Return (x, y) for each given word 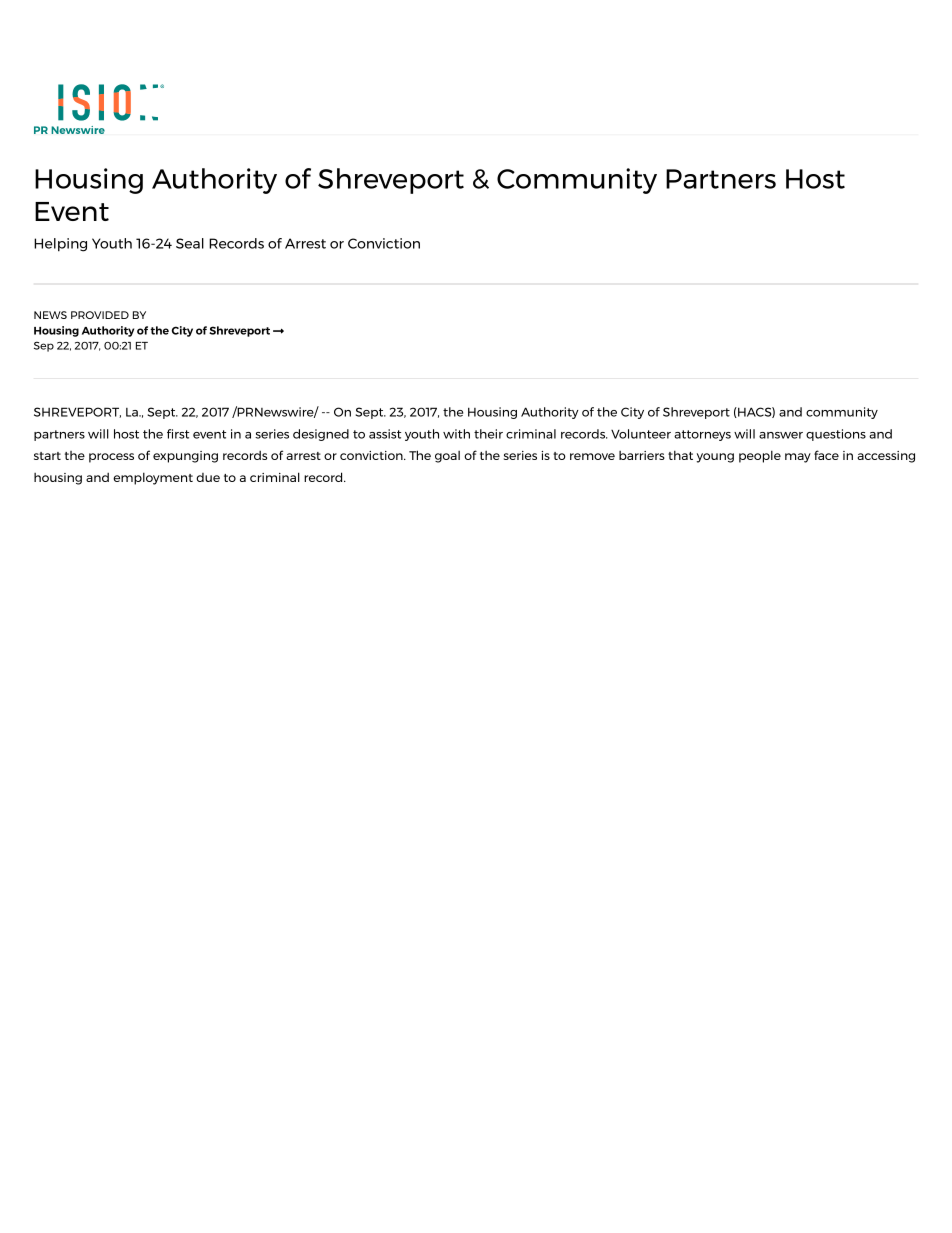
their (488, 434)
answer (781, 435)
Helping (60, 245)
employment (153, 478)
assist (385, 434)
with (456, 434)
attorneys (702, 435)
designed (321, 435)
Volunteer (641, 434)
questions (836, 435)
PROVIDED (100, 315)
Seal (190, 243)
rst (182, 434)
